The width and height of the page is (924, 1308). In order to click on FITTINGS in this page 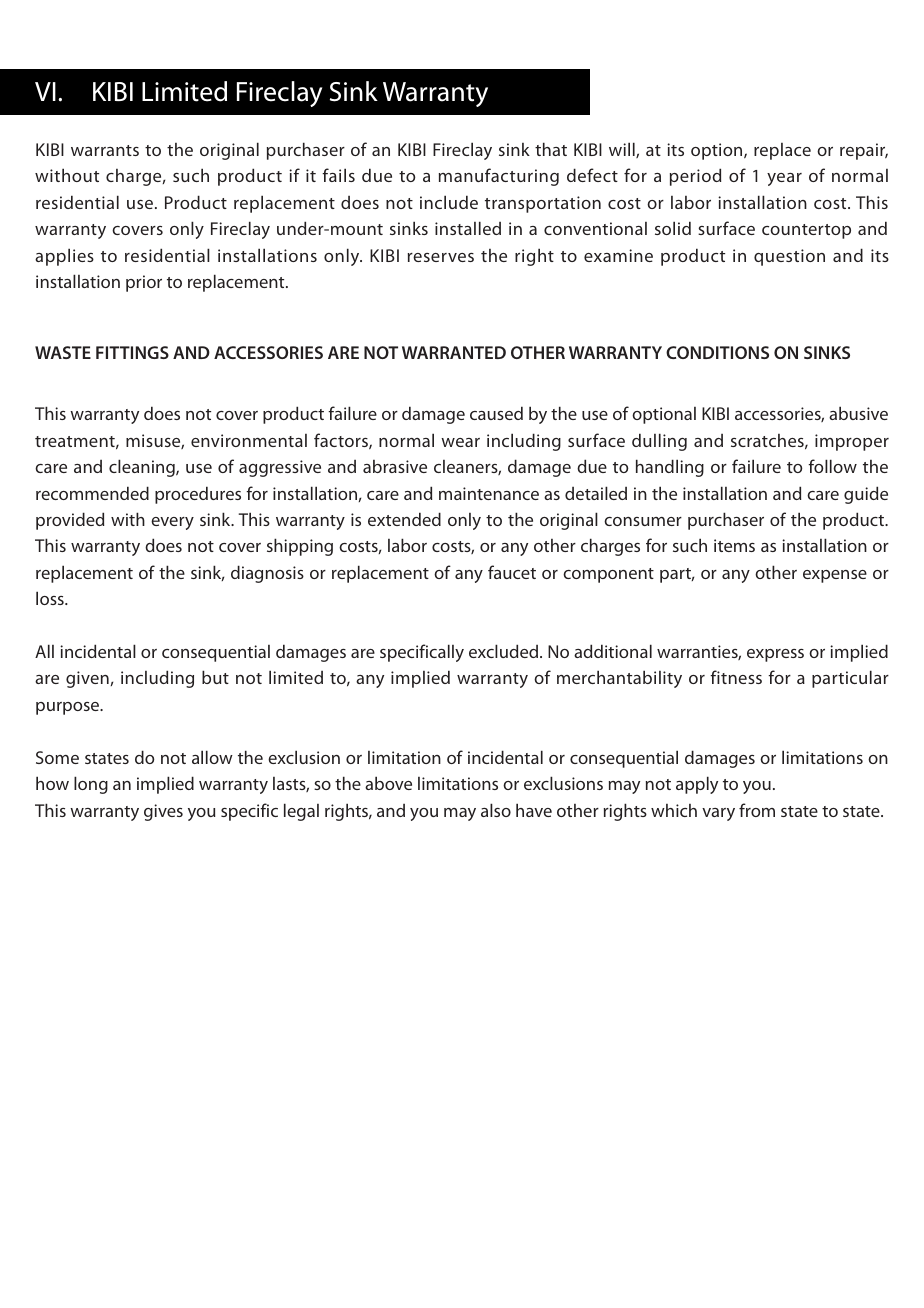, I will do `click(132, 352)`.
